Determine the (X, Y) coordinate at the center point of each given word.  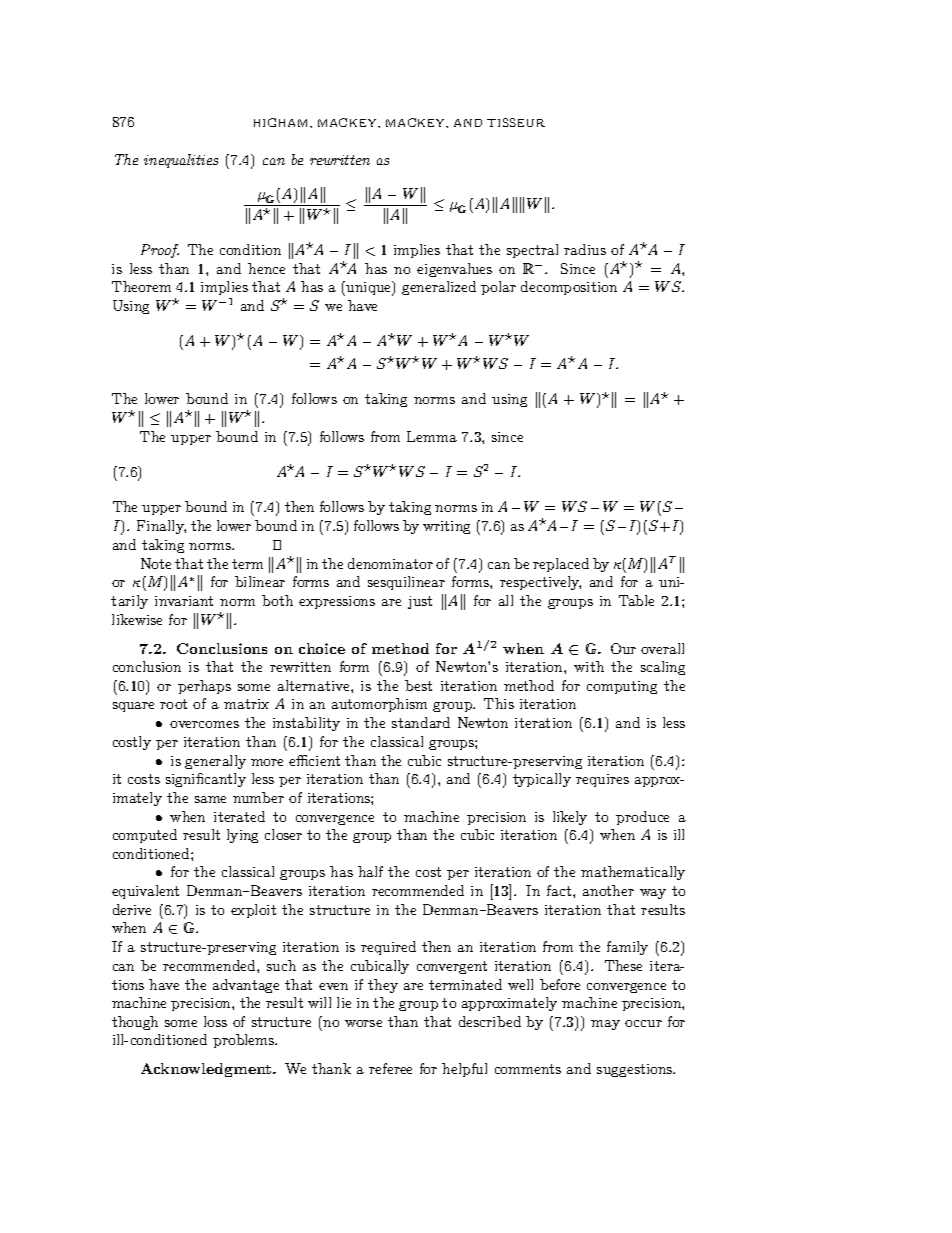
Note (156, 563)
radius (585, 249)
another (608, 890)
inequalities (181, 161)
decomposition (569, 288)
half (370, 871)
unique (370, 288)
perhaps (204, 687)
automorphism (379, 705)
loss (215, 1021)
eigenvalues (454, 270)
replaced (561, 565)
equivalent (145, 892)
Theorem (141, 286)
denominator (390, 563)
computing (622, 687)
